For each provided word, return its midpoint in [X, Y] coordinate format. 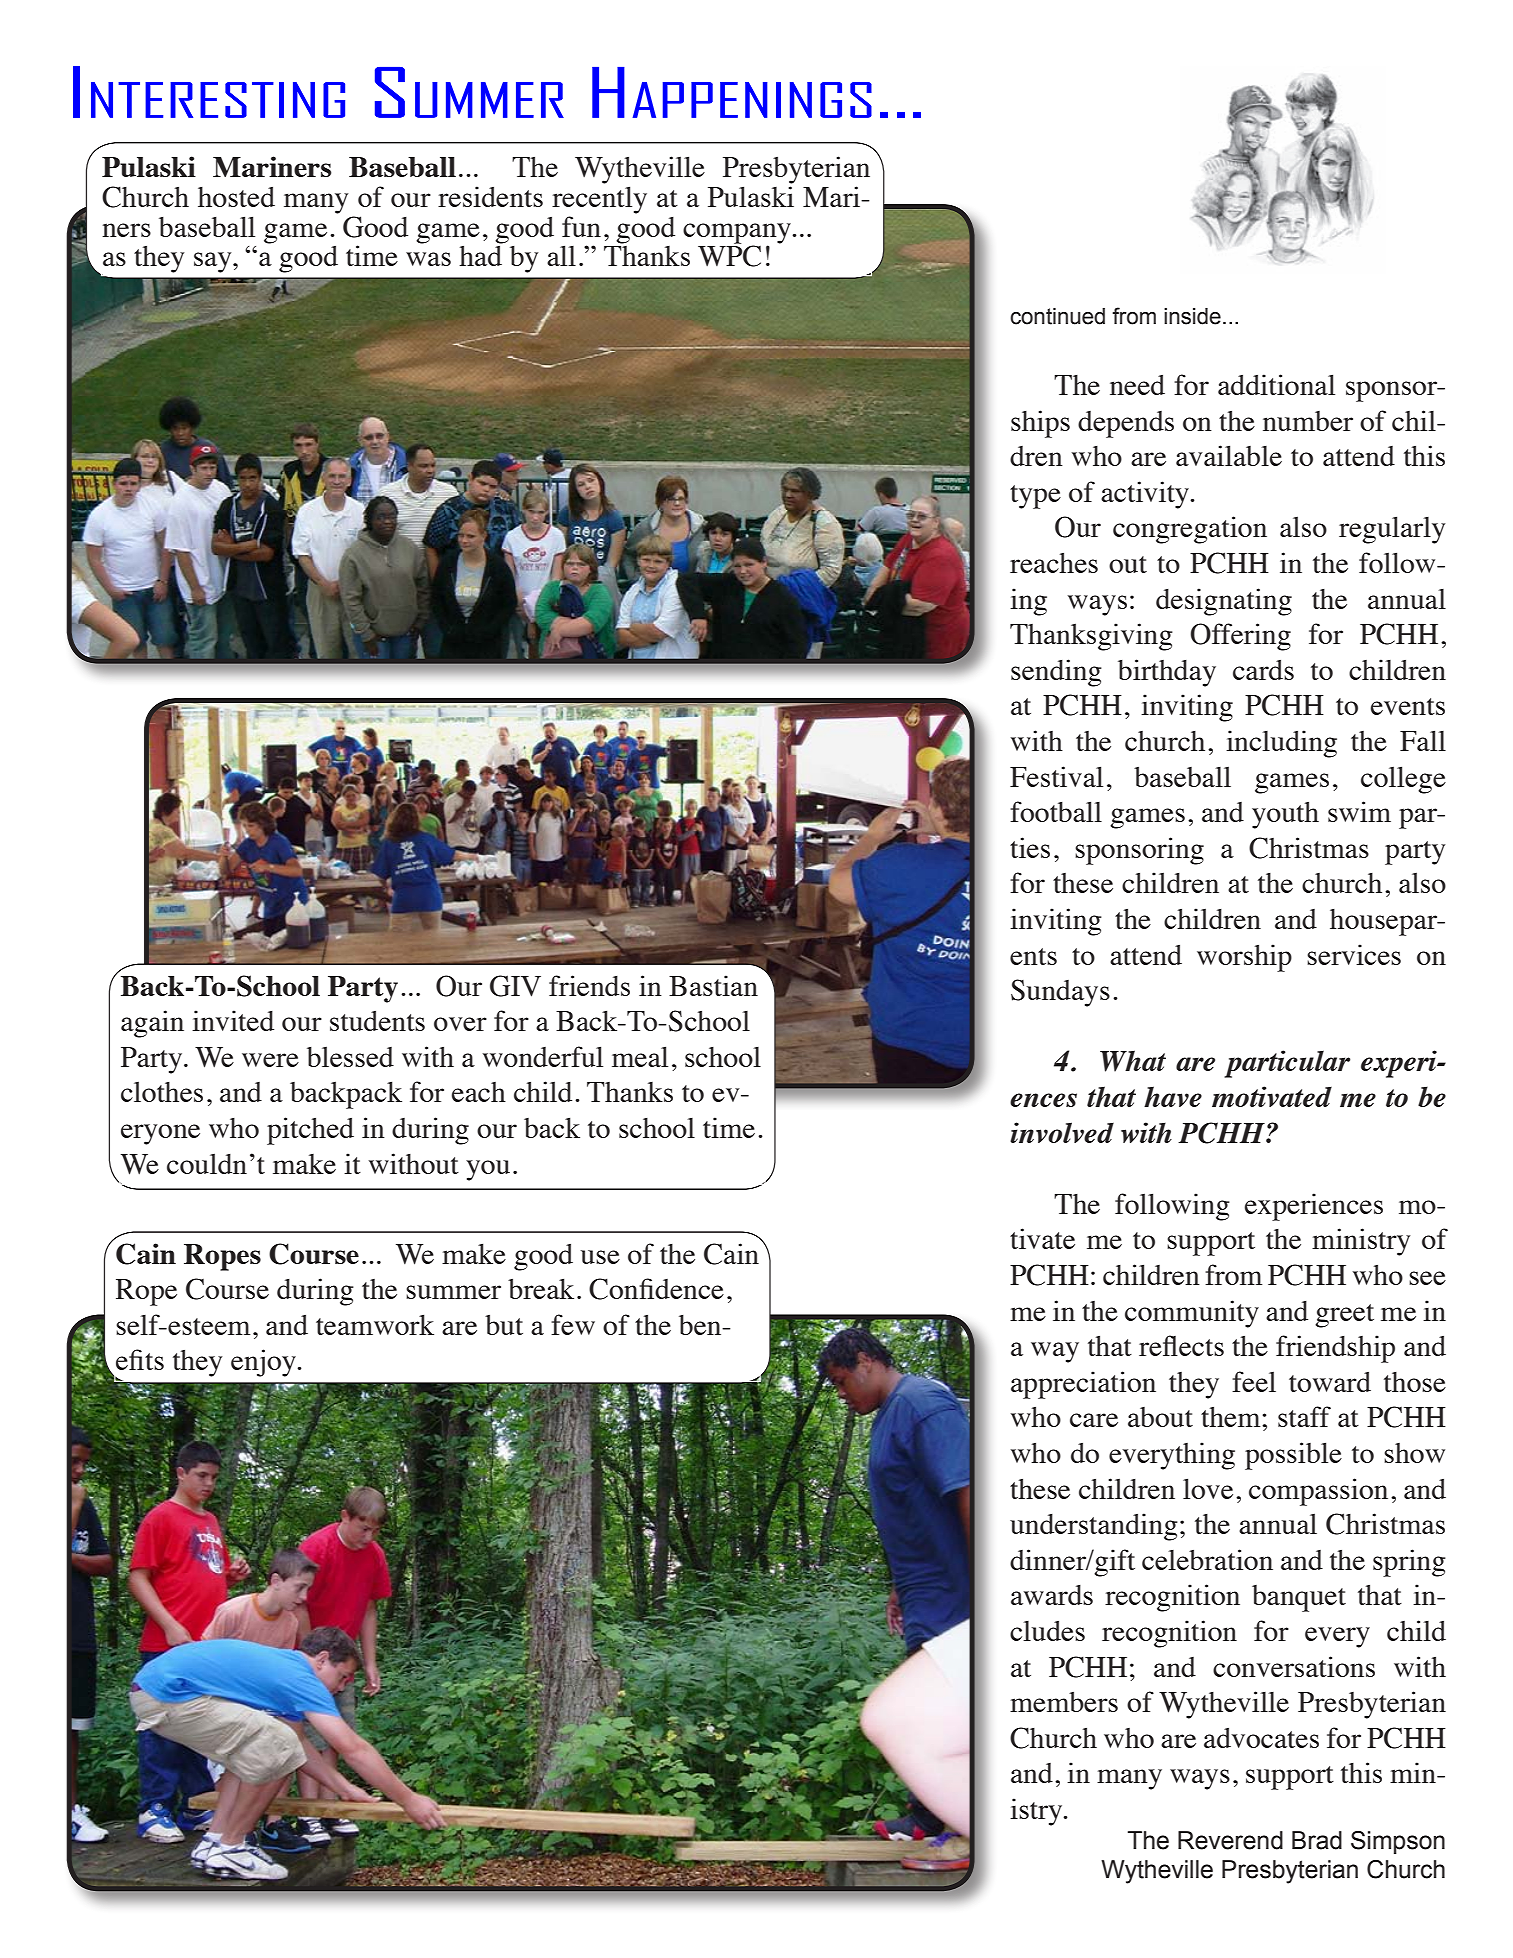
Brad [1317, 1840]
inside [1192, 316]
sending [1056, 673]
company [738, 234]
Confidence [656, 1289]
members [1064, 1702]
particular [1287, 1064]
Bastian [713, 985]
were [270, 1060]
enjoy [264, 1363]
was [428, 259]
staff [1304, 1416]
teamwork [375, 1324]
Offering [1241, 637]
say [214, 262]
